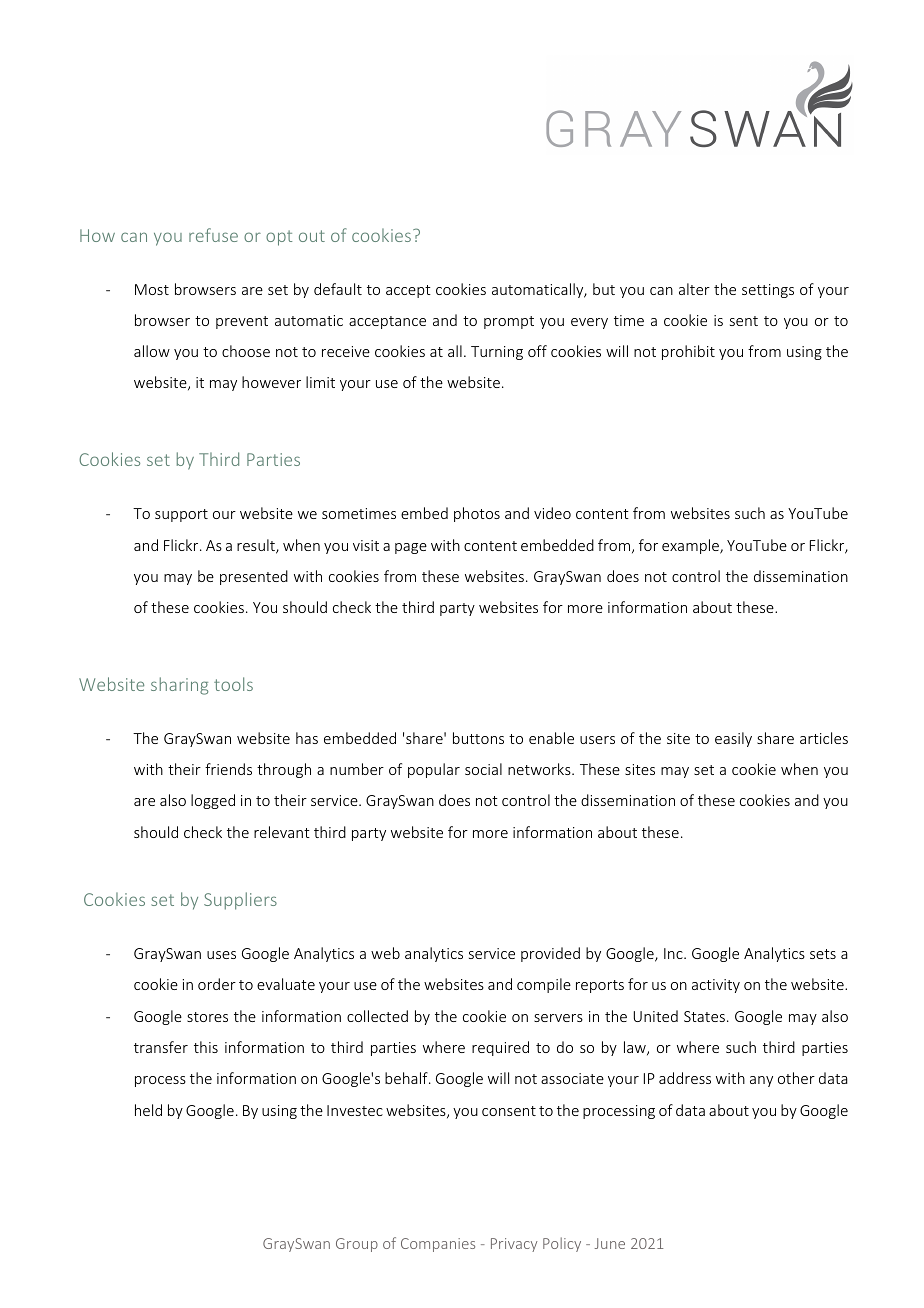 The height and width of the image is (1308, 924). What do you see at coordinates (213, 235) in the image?
I see `refuse` at bounding box center [213, 235].
